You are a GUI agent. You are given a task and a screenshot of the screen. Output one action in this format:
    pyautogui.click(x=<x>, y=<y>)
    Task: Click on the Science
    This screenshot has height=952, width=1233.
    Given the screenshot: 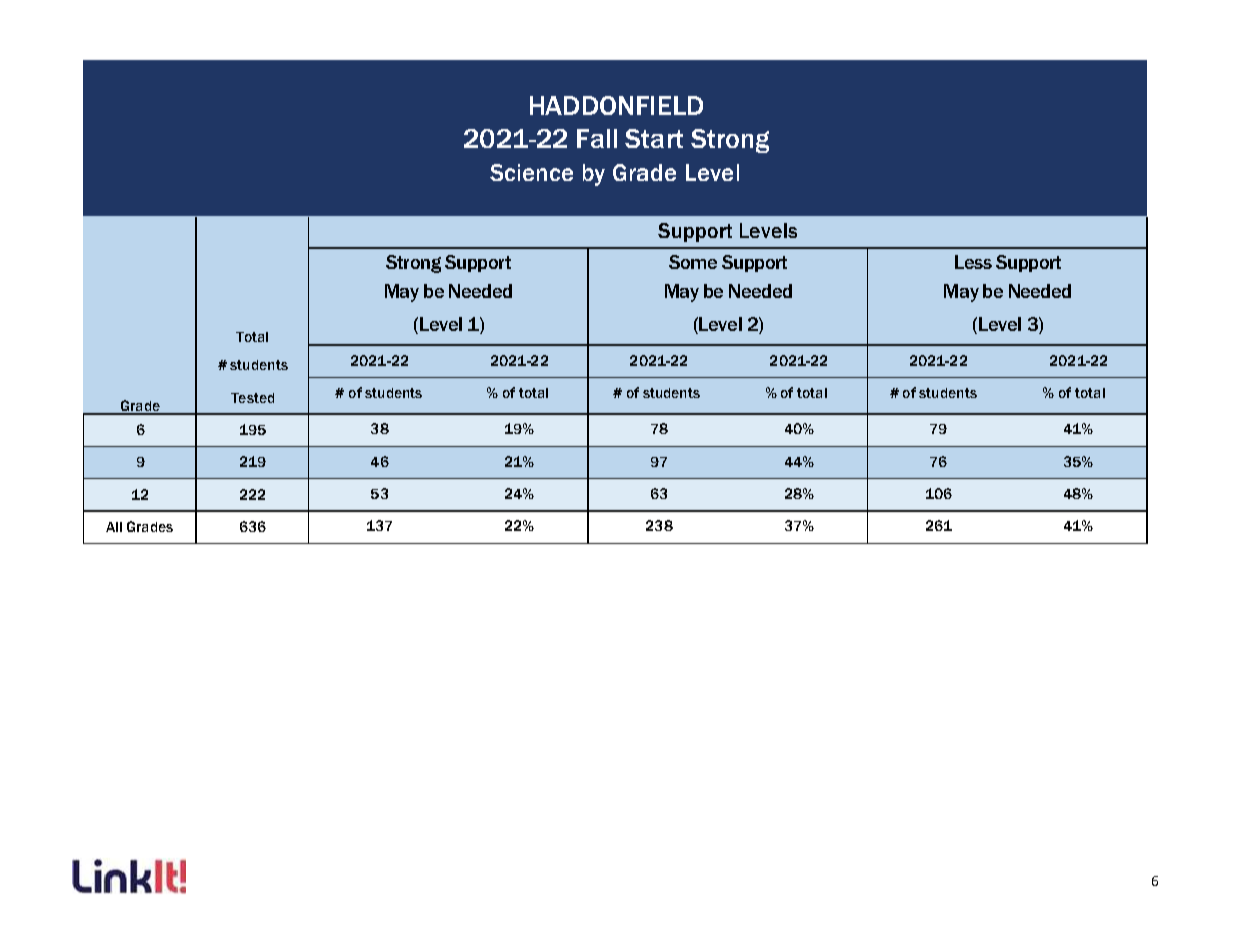 What is the action you would take?
    pyautogui.click(x=531, y=172)
